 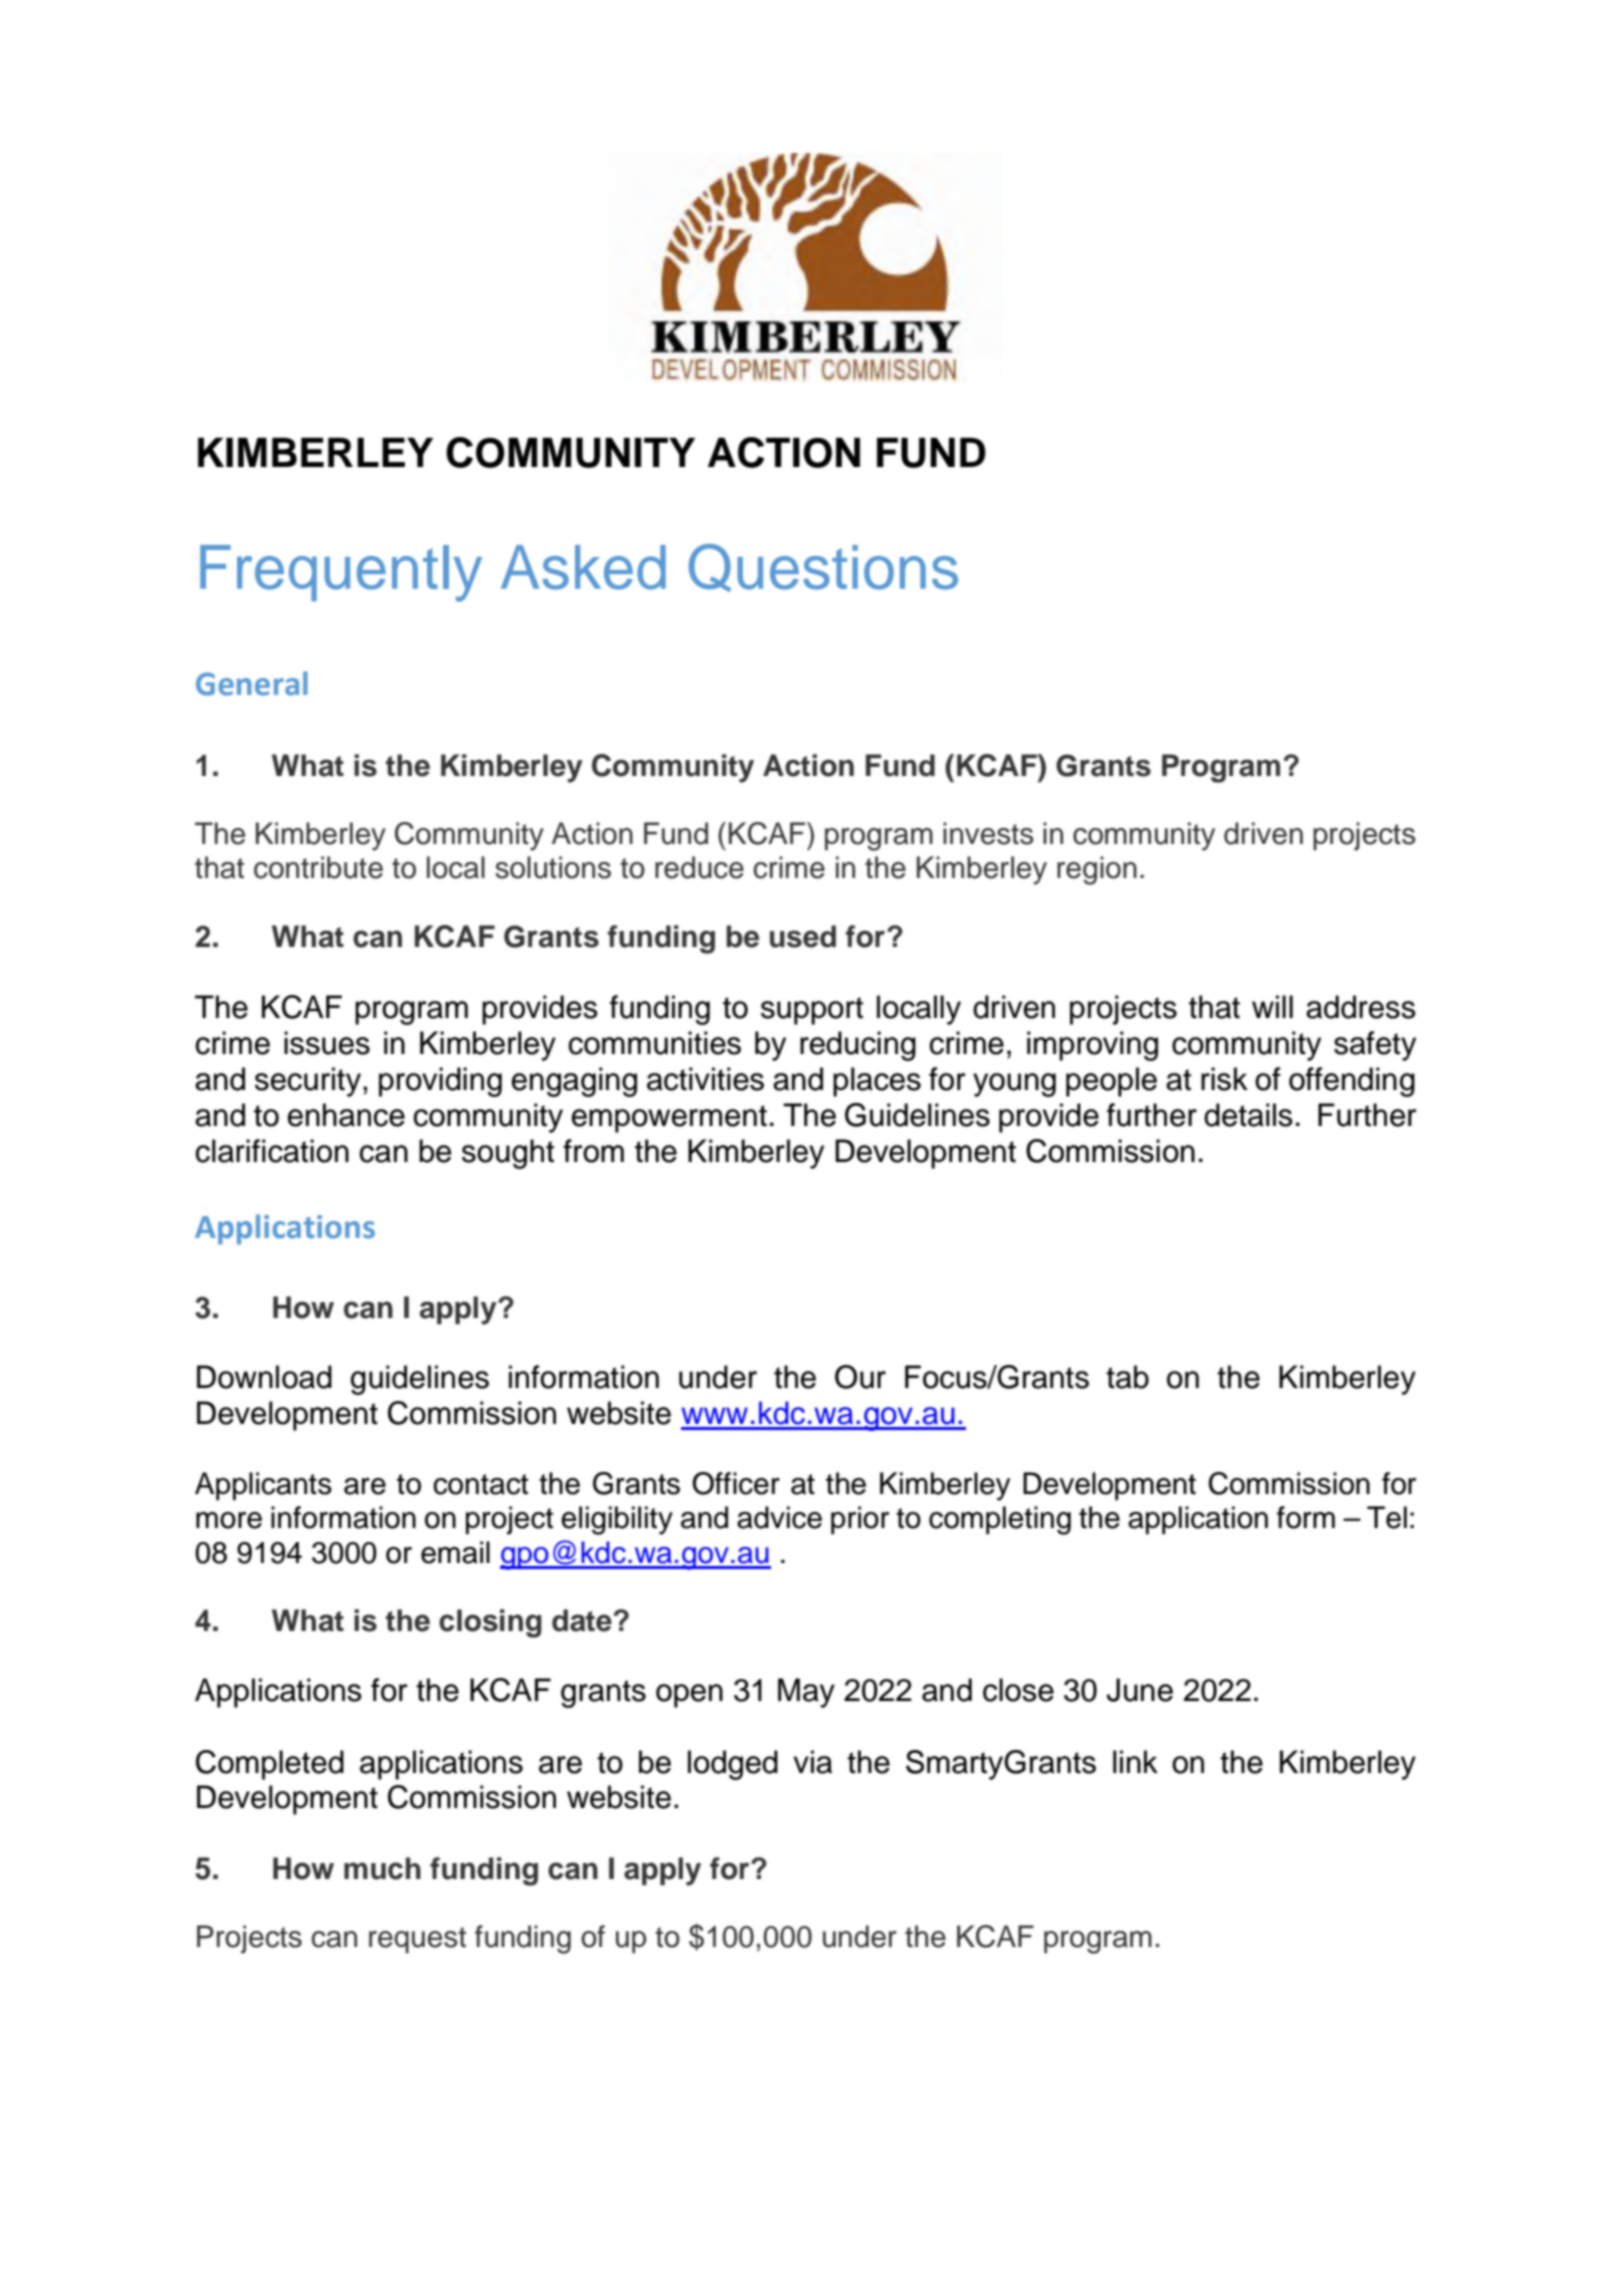 What do you see at coordinates (1387, 1517) in the screenshot?
I see `Tel` at bounding box center [1387, 1517].
